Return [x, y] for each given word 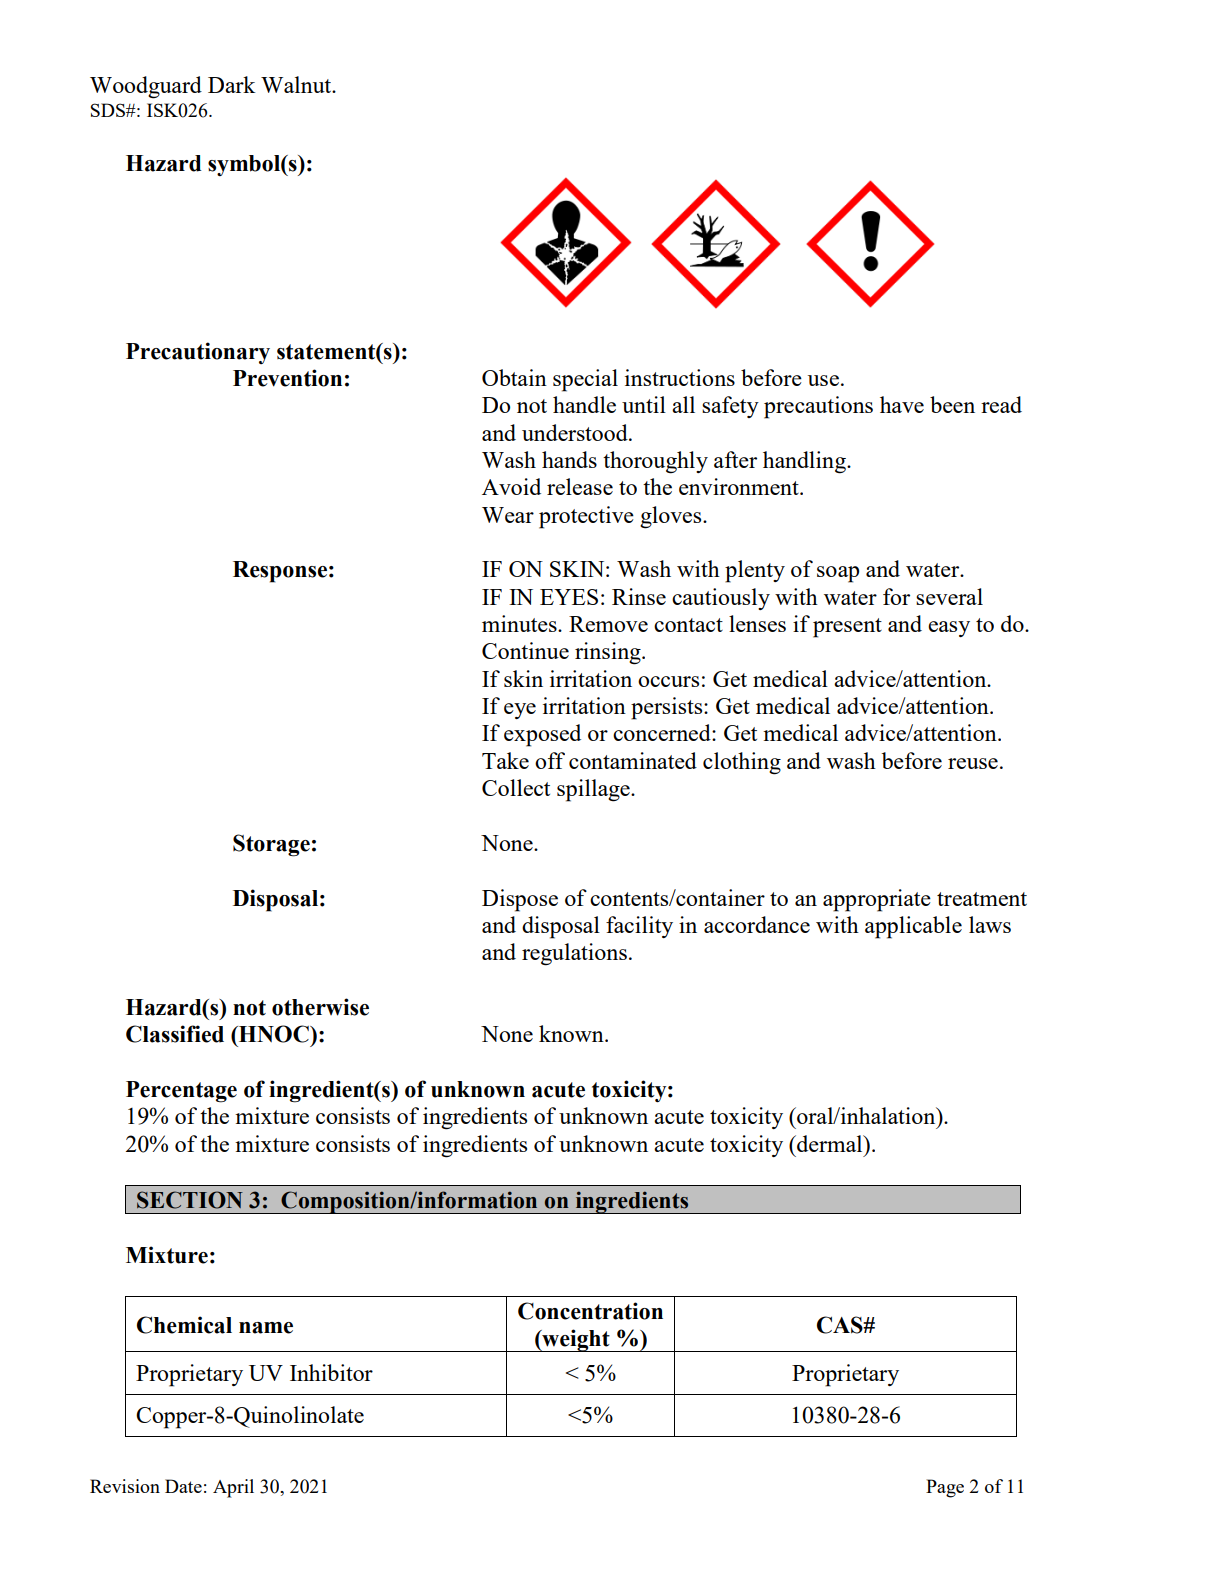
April [233, 1488]
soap [838, 574]
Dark [232, 84]
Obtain [514, 377]
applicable [913, 927]
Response [280, 572]
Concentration [590, 1311]
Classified [175, 1034]
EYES [569, 597]
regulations [574, 954]
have [902, 404]
